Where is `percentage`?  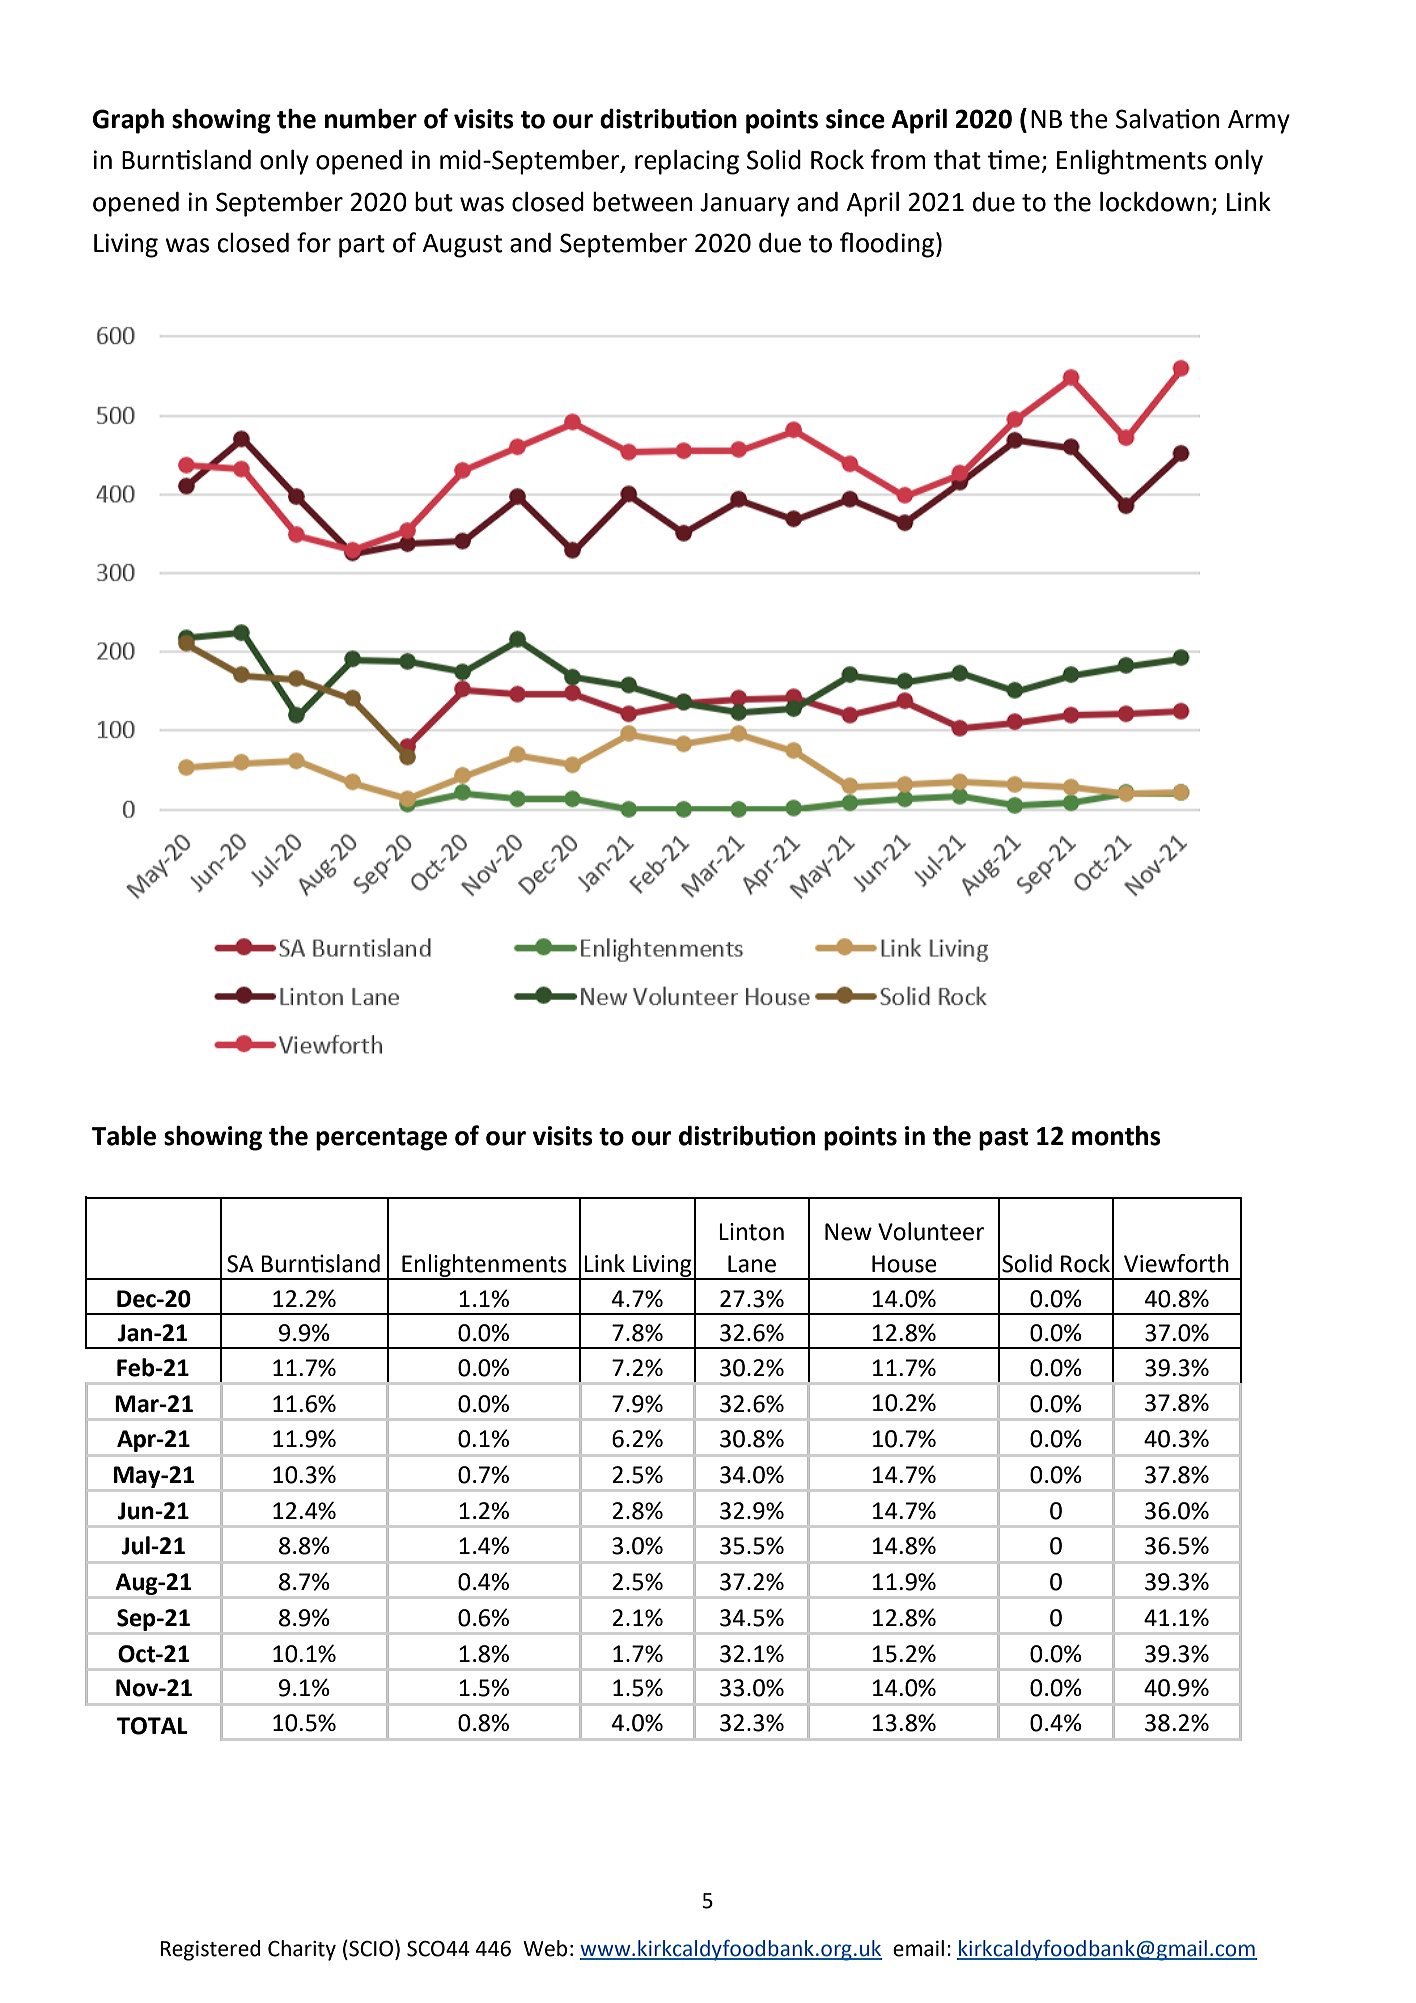
percentage is located at coordinates (381, 1139).
